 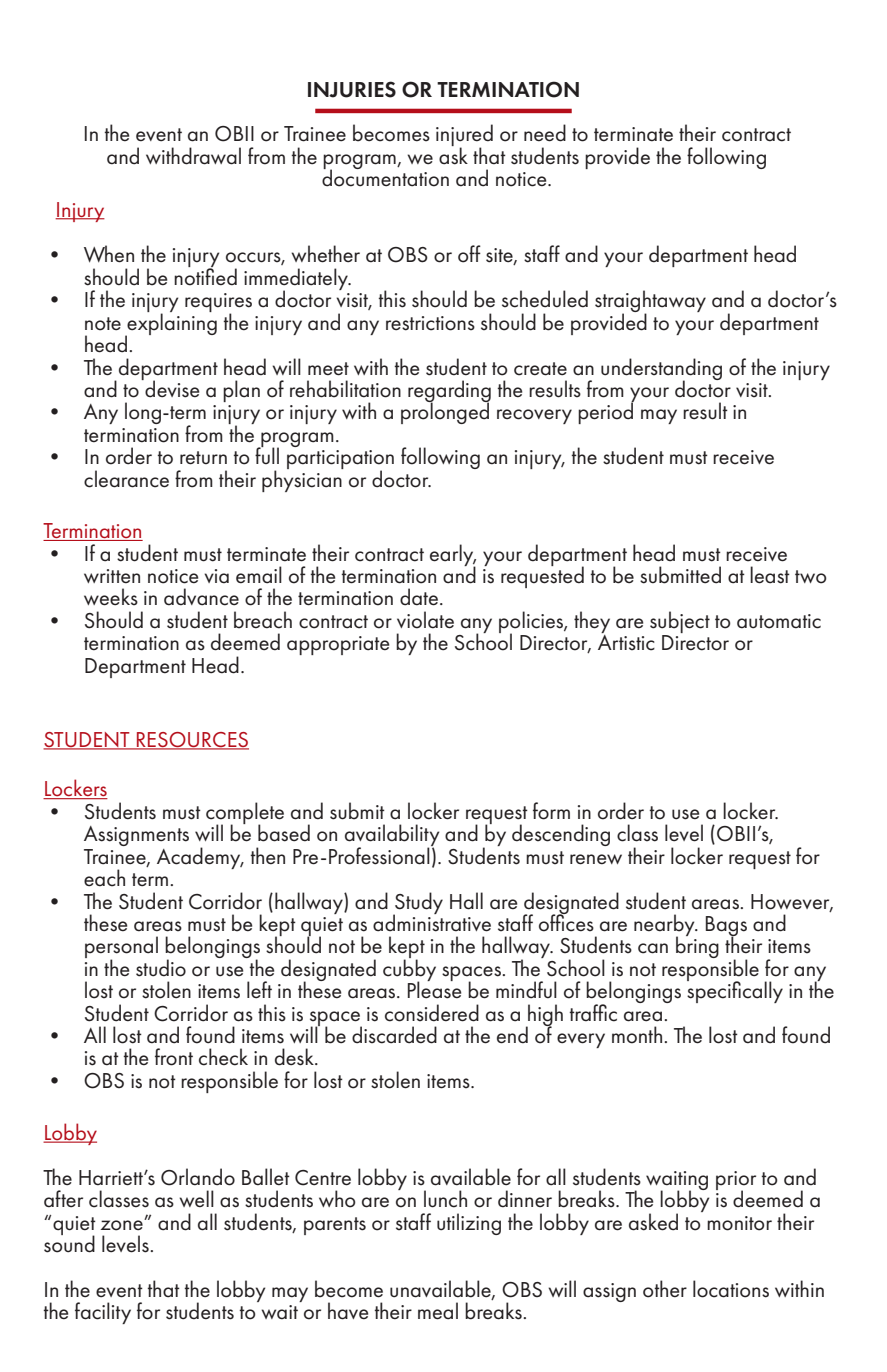 What do you see at coordinates (434, 989) in the screenshot?
I see `Please` at bounding box center [434, 989].
